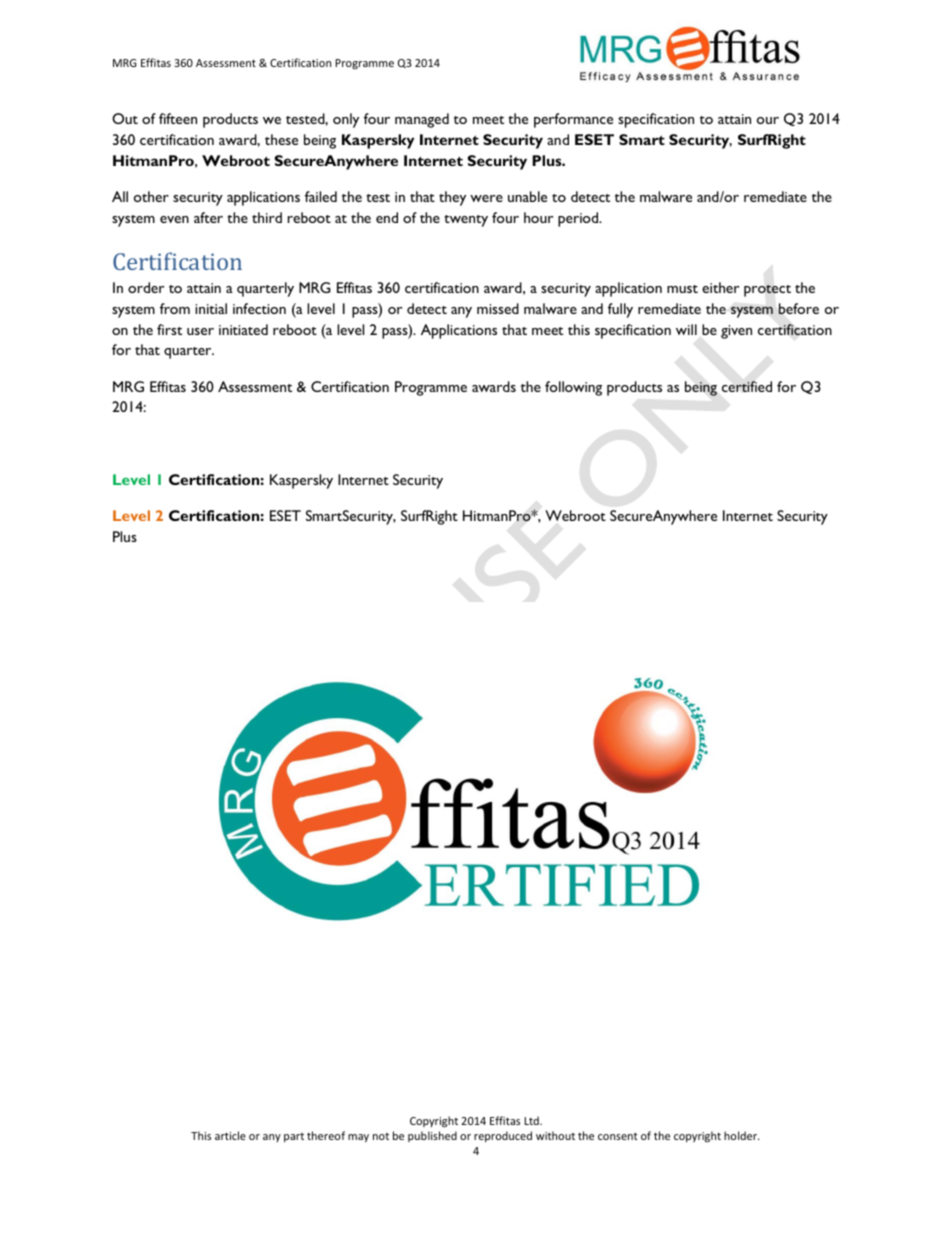  What do you see at coordinates (736, 332) in the page?
I see `given` at bounding box center [736, 332].
